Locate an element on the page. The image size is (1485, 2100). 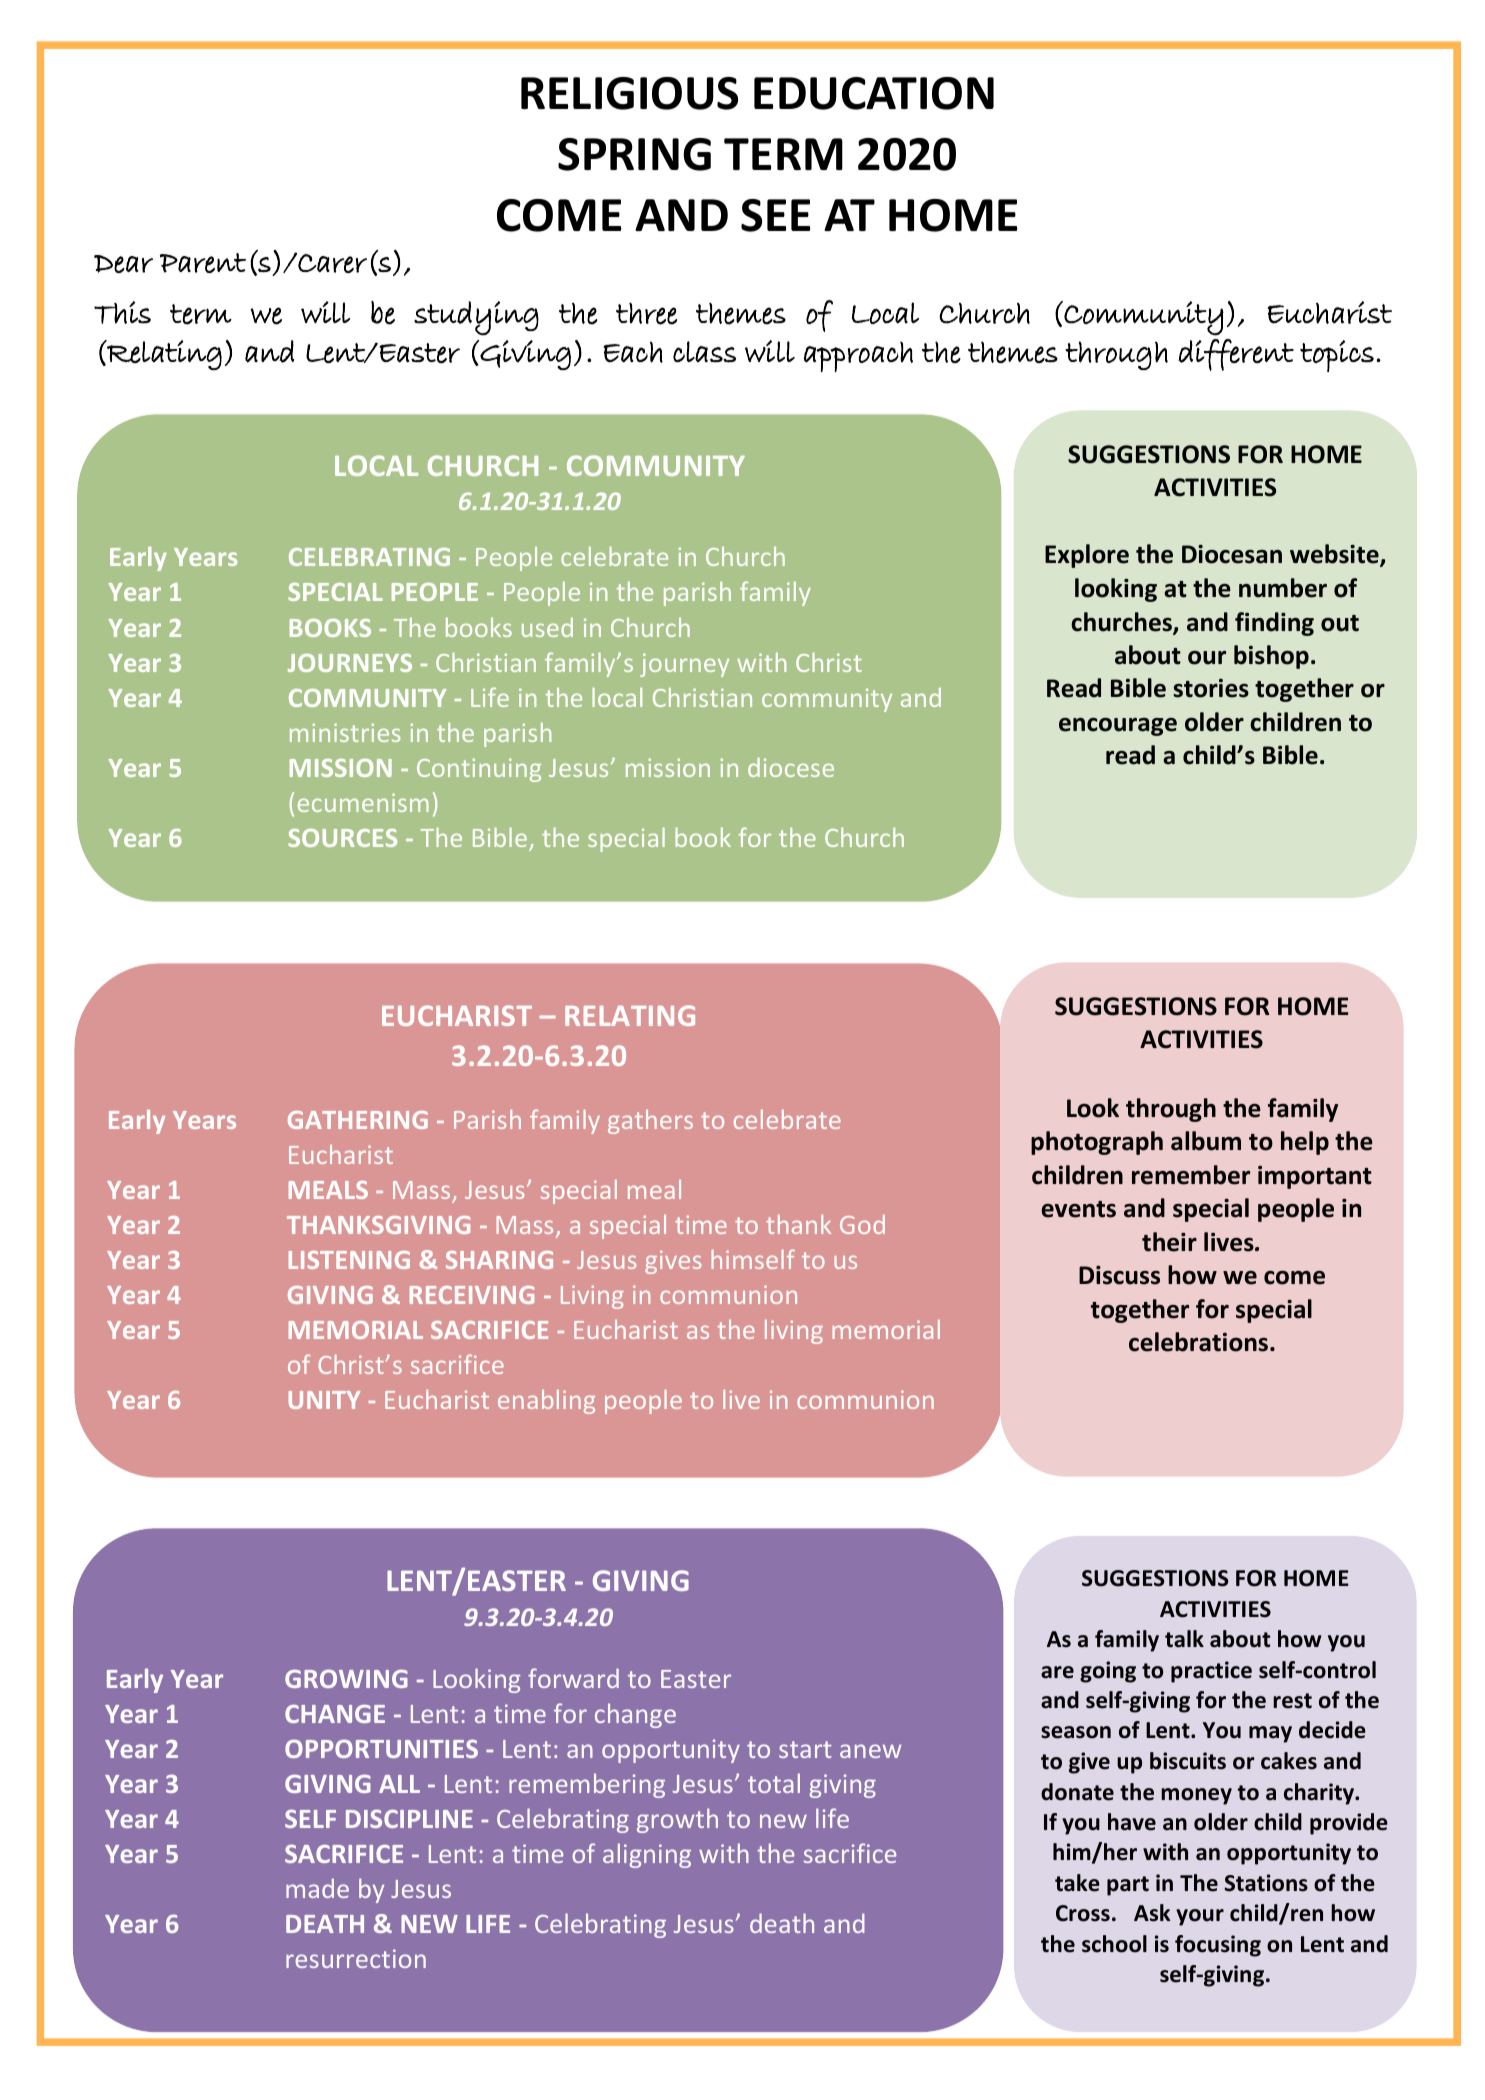
SEE is located at coordinates (775, 215).
